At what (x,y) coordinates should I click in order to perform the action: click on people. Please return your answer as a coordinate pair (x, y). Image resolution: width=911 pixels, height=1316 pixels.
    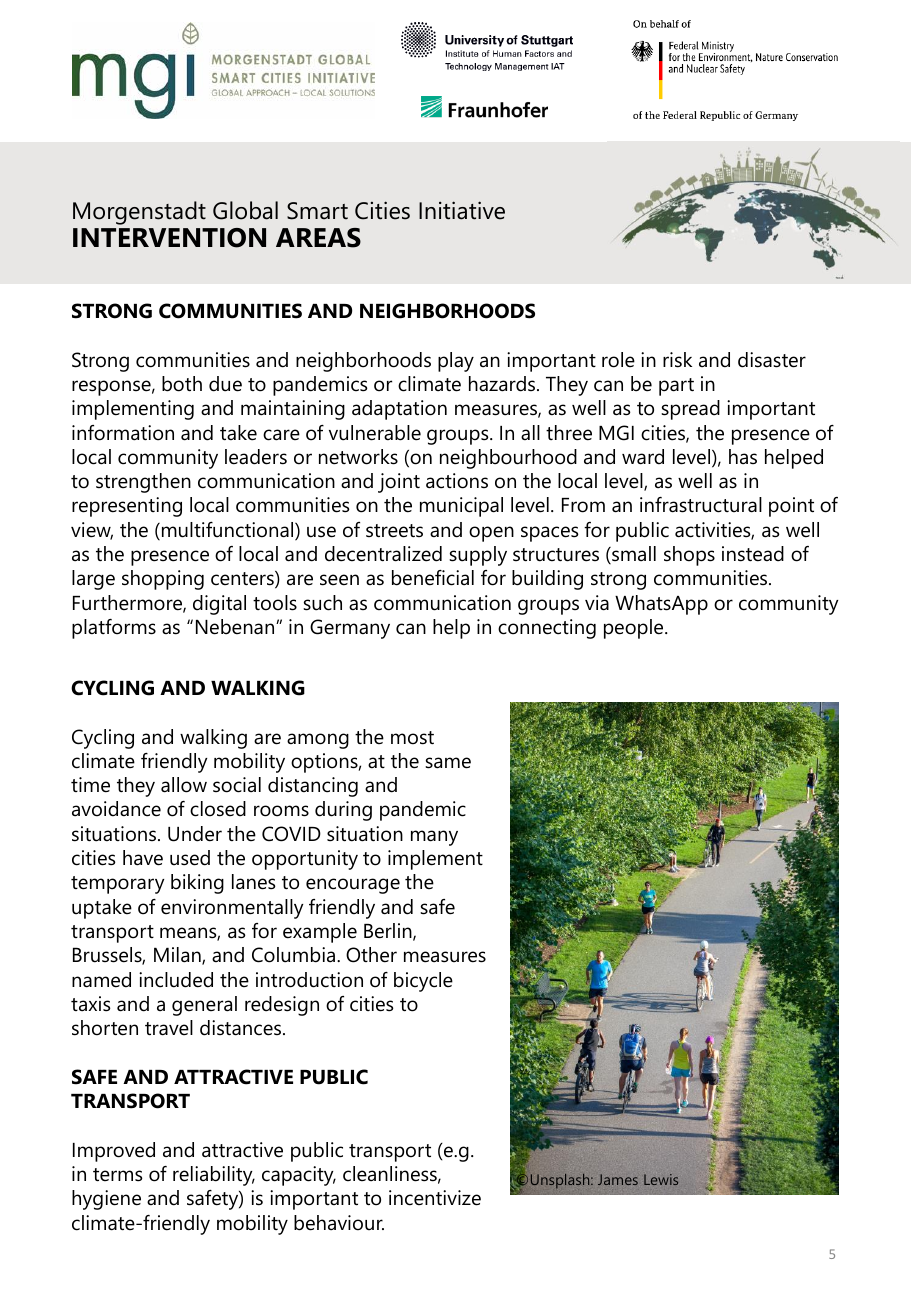
    Looking at the image, I should click on (635, 629).
